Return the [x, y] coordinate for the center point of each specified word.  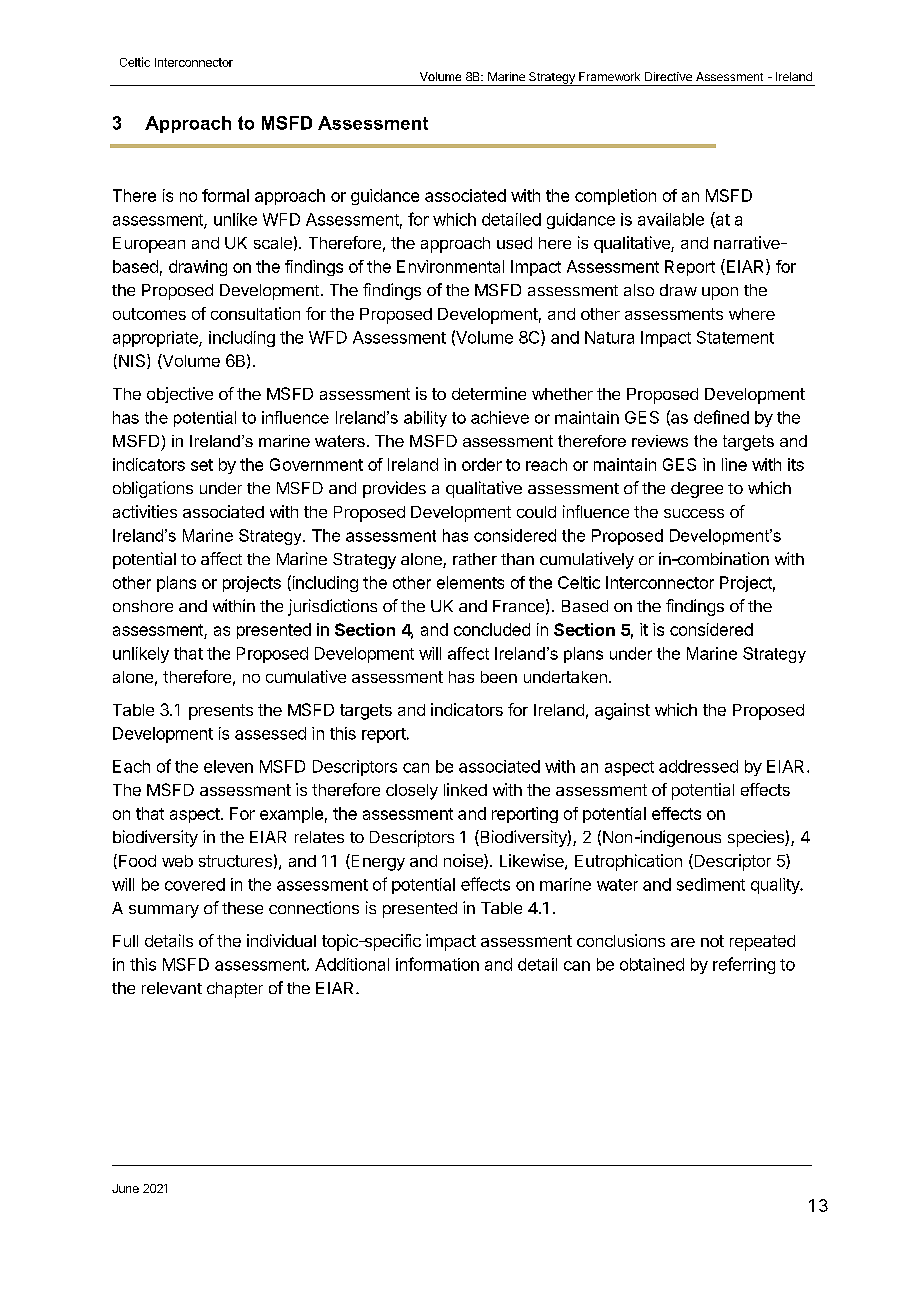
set [202, 465]
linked [465, 789]
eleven [228, 766]
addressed [698, 766]
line [734, 464]
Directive [668, 76]
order [482, 464]
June [125, 1188]
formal [225, 195]
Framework [609, 76]
